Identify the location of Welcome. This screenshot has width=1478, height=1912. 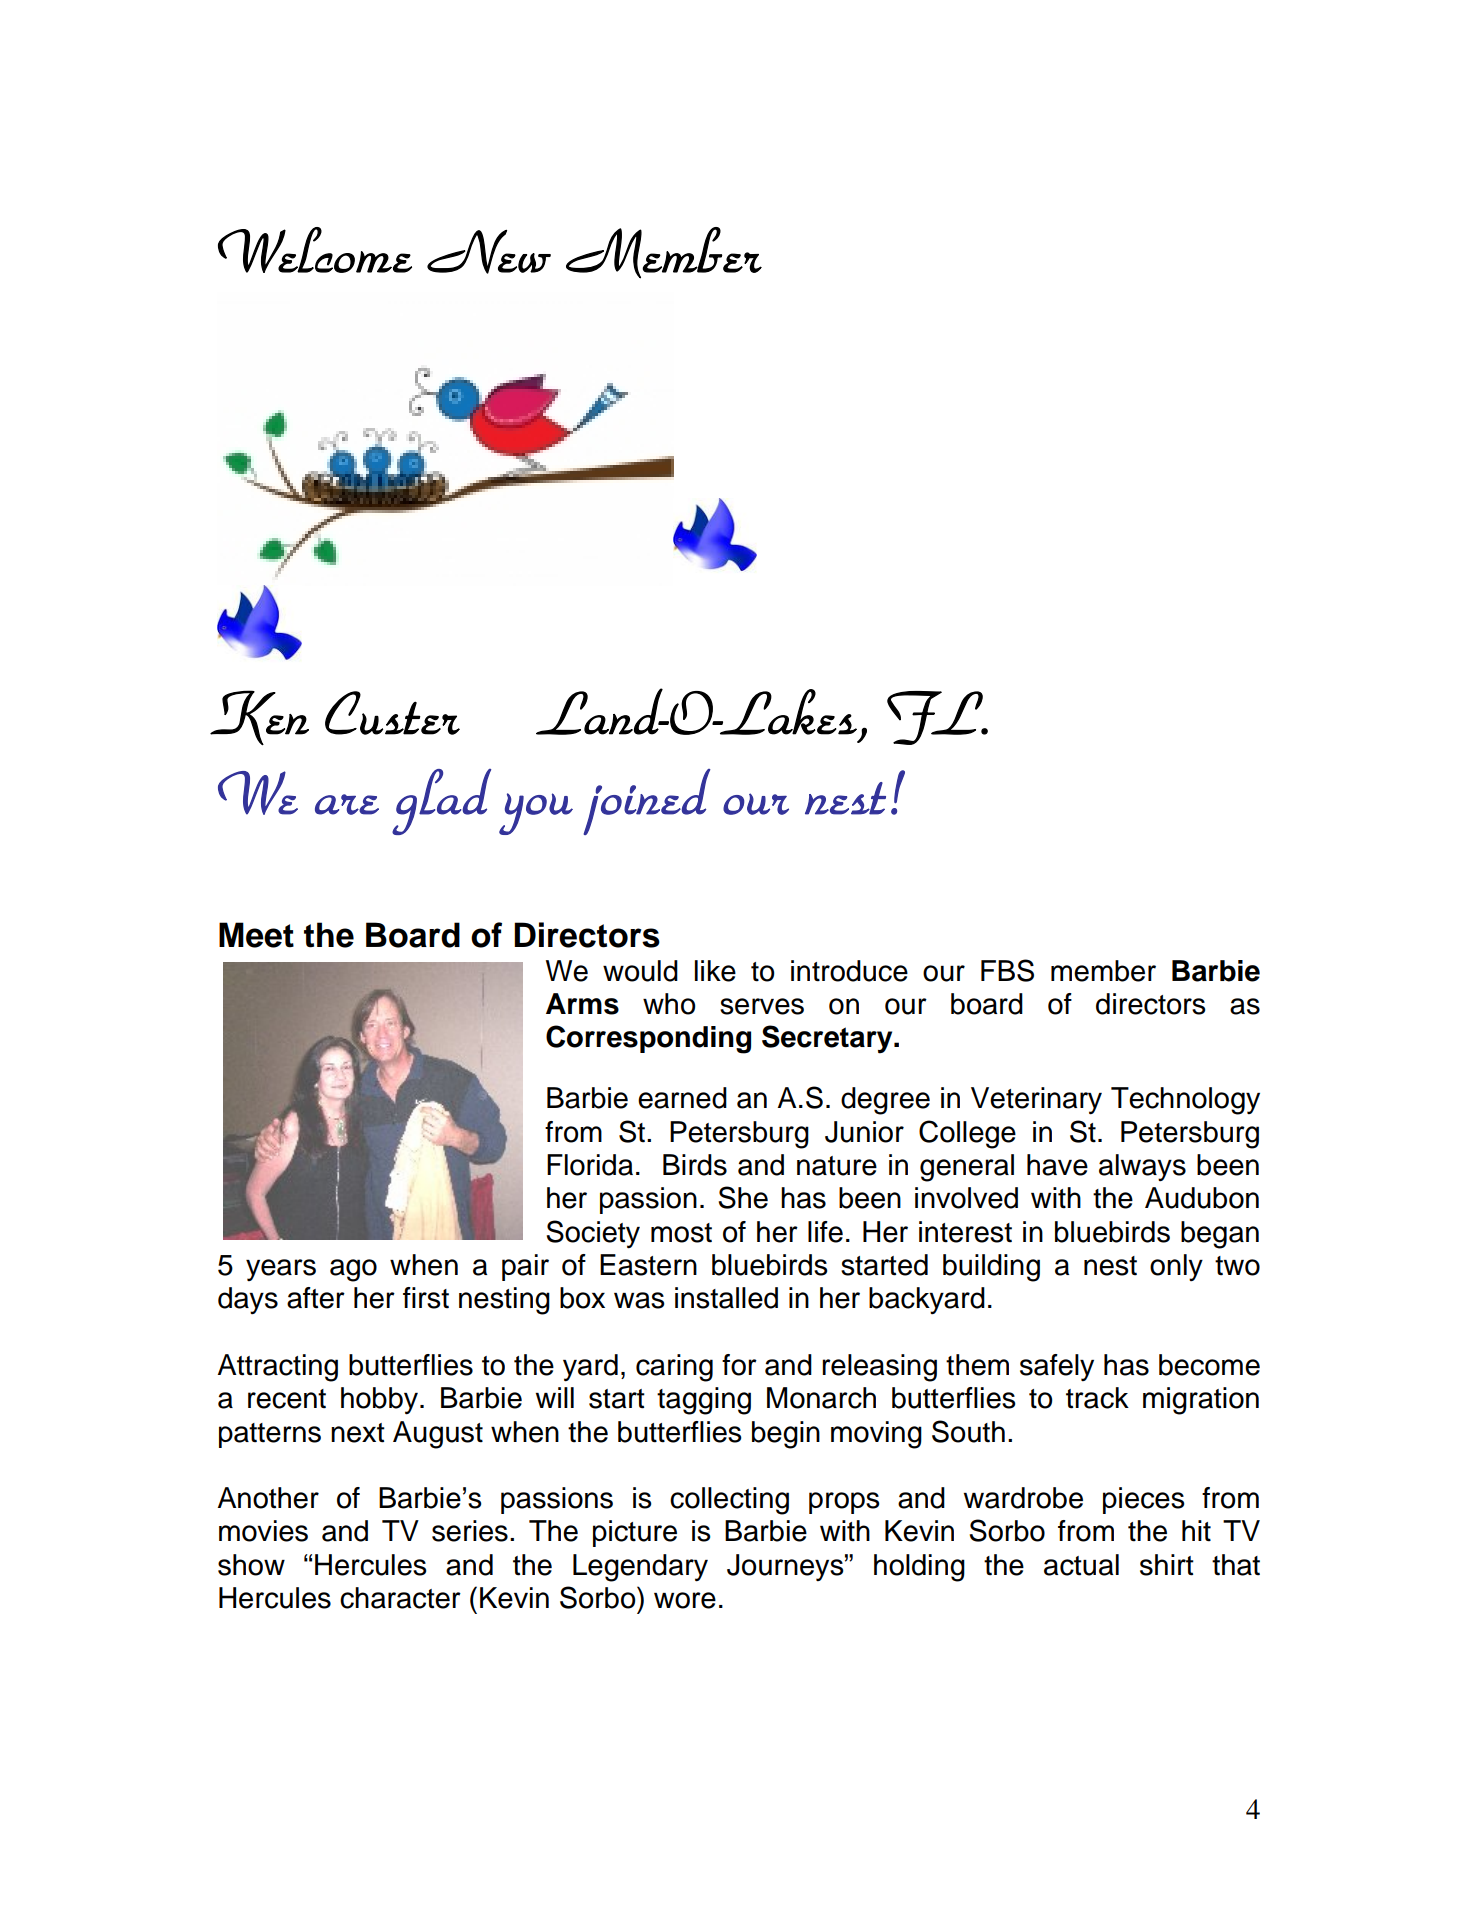
(315, 250).
